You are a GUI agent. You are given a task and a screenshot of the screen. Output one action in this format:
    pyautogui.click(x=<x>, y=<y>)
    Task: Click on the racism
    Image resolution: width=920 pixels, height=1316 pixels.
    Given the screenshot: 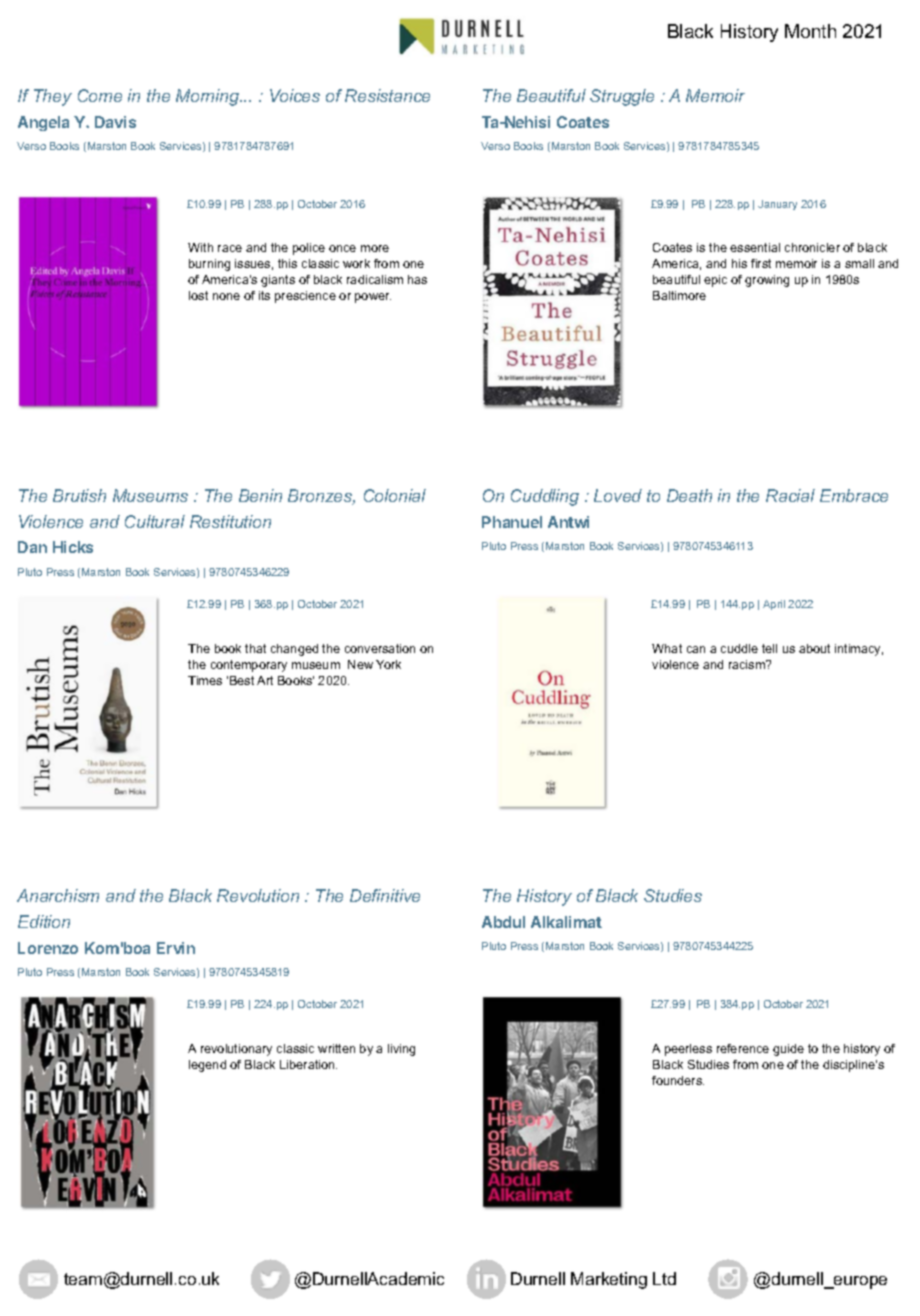 What is the action you would take?
    pyautogui.click(x=748, y=664)
